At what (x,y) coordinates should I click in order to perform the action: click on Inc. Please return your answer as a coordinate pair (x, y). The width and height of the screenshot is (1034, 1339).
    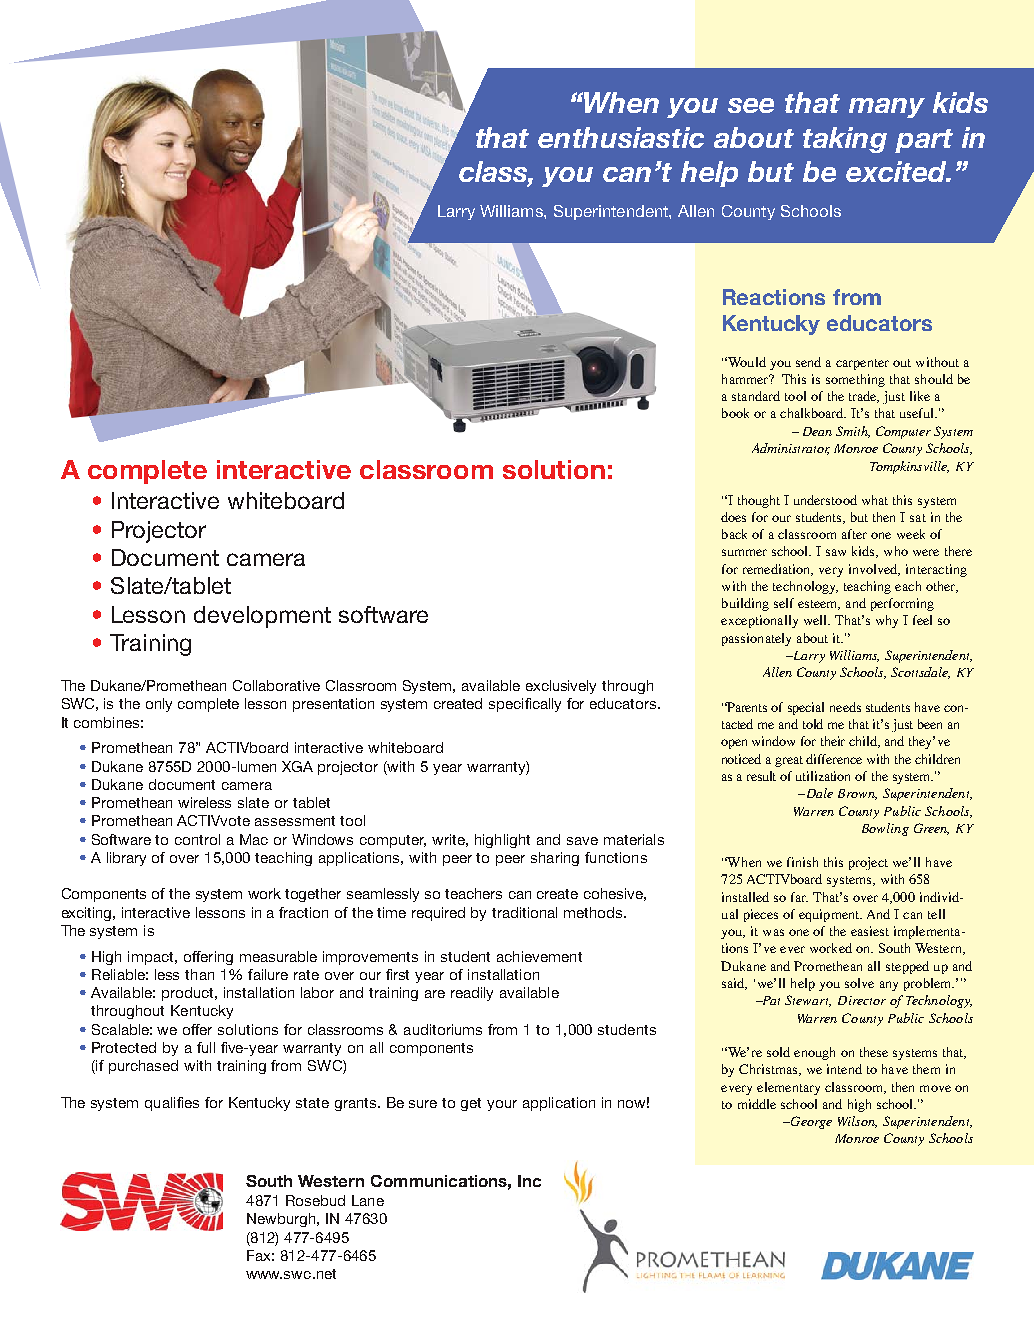
    Looking at the image, I should click on (529, 1181).
